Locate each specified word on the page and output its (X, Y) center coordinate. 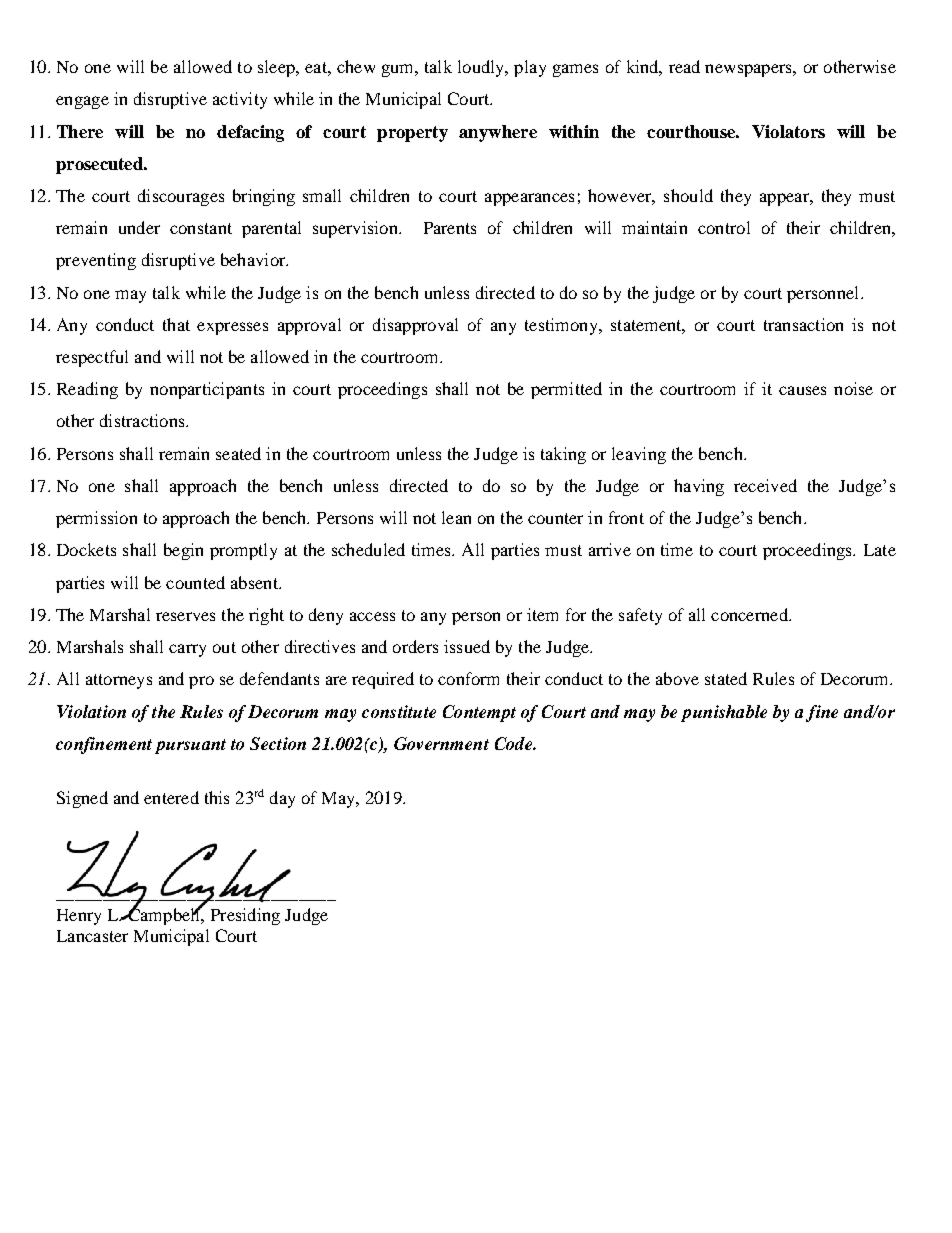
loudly (482, 68)
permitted (566, 390)
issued (467, 646)
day (282, 799)
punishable (724, 713)
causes (802, 390)
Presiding (245, 916)
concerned (750, 614)
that (176, 324)
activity (240, 100)
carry (187, 650)
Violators (788, 131)
